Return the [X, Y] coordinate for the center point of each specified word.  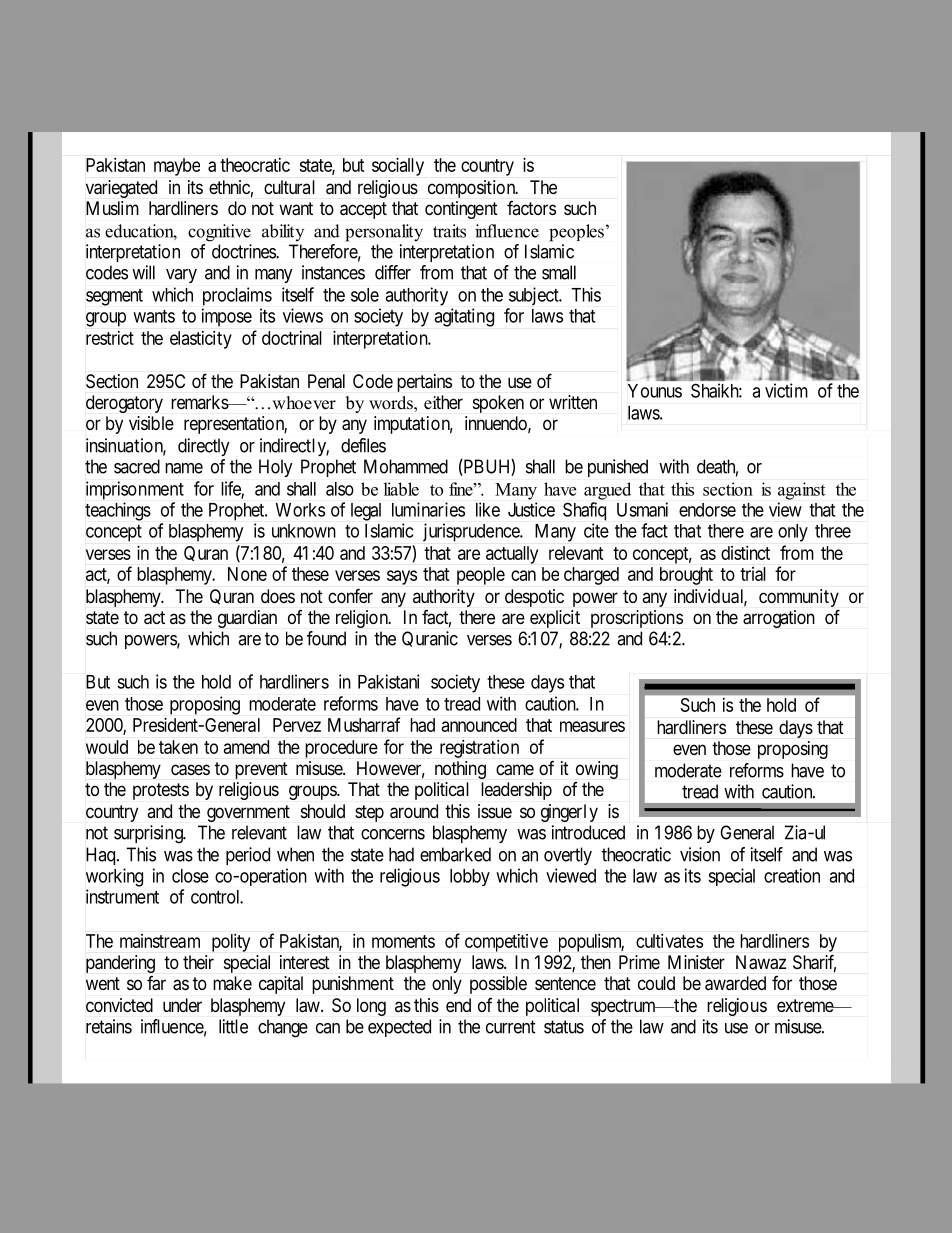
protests [161, 791]
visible [151, 423]
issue [495, 811]
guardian [247, 619]
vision [700, 854]
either [443, 402]
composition [473, 189]
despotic [534, 598]
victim [786, 390]
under [182, 1005]
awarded [735, 983]
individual [710, 597]
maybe [177, 167]
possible [498, 985]
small [559, 272]
